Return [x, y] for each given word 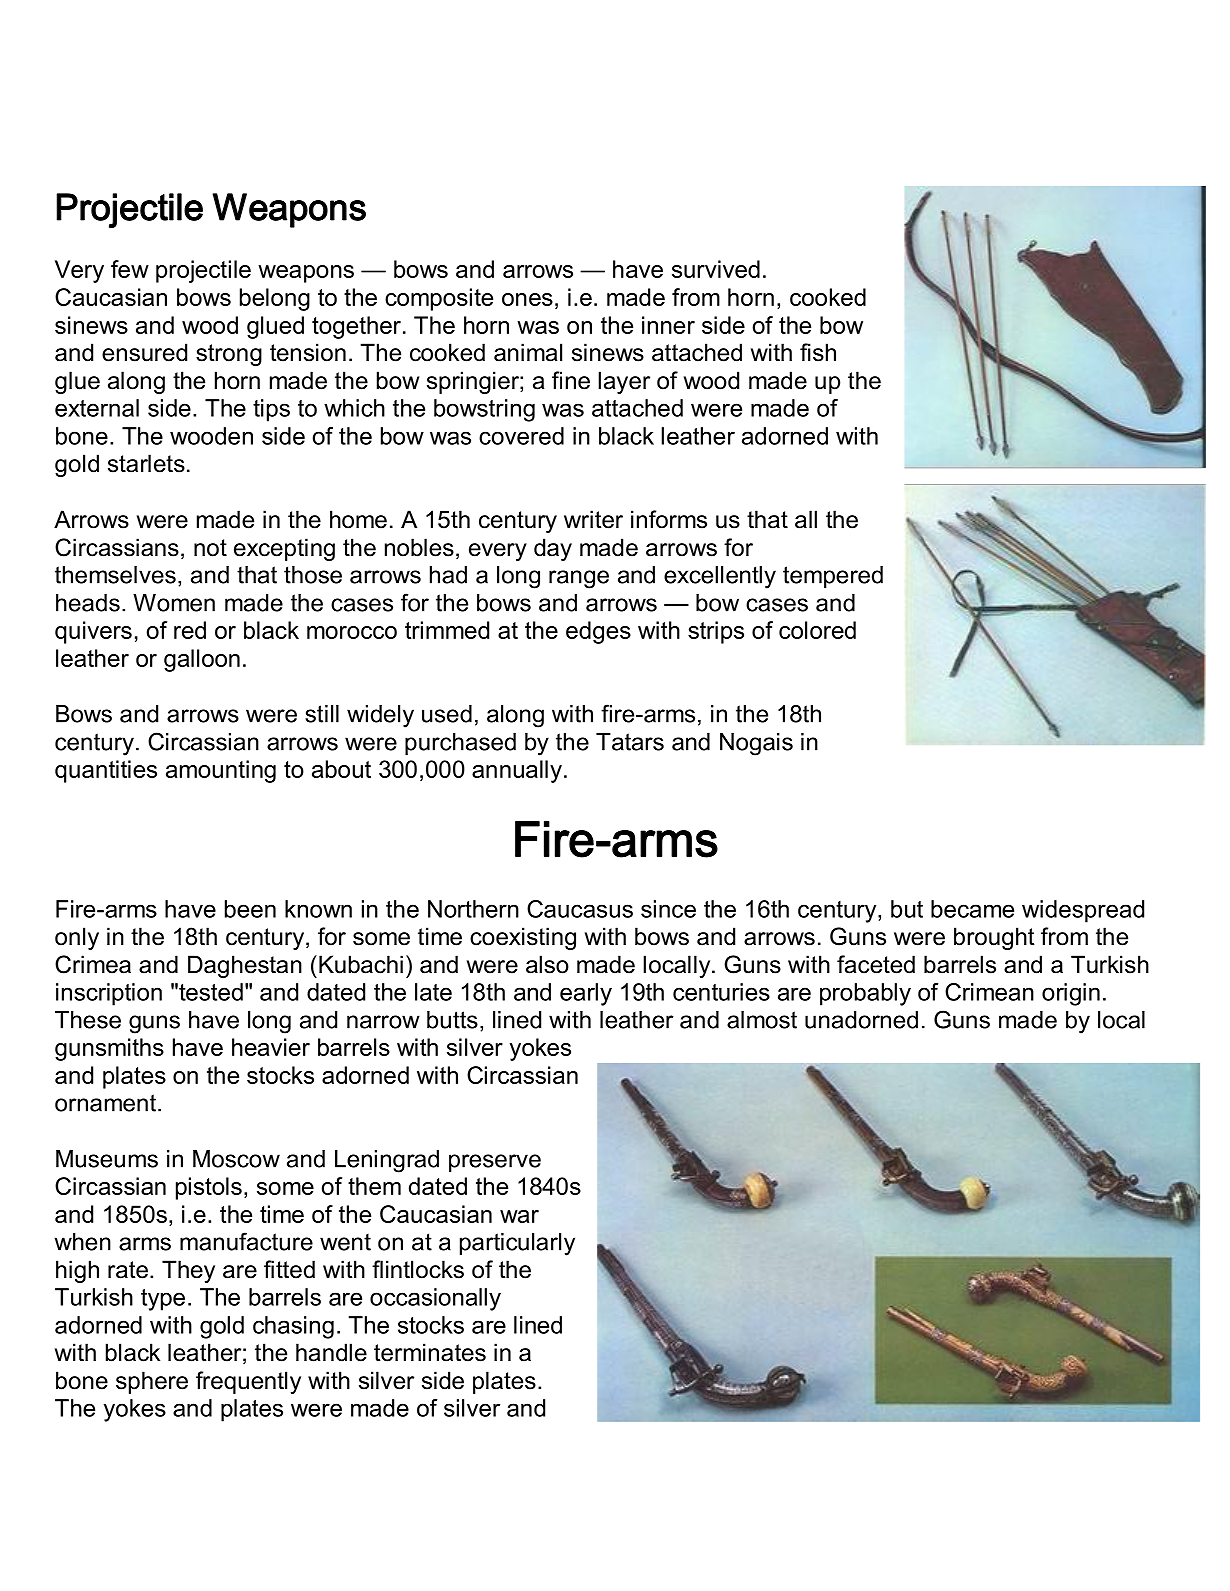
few [130, 269]
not [210, 548]
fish [818, 352]
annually [517, 771]
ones [527, 299]
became [972, 909]
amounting [221, 771]
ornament [107, 1103]
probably [865, 994]
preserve [495, 1163]
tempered [833, 577]
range [579, 579]
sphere [152, 1382]
